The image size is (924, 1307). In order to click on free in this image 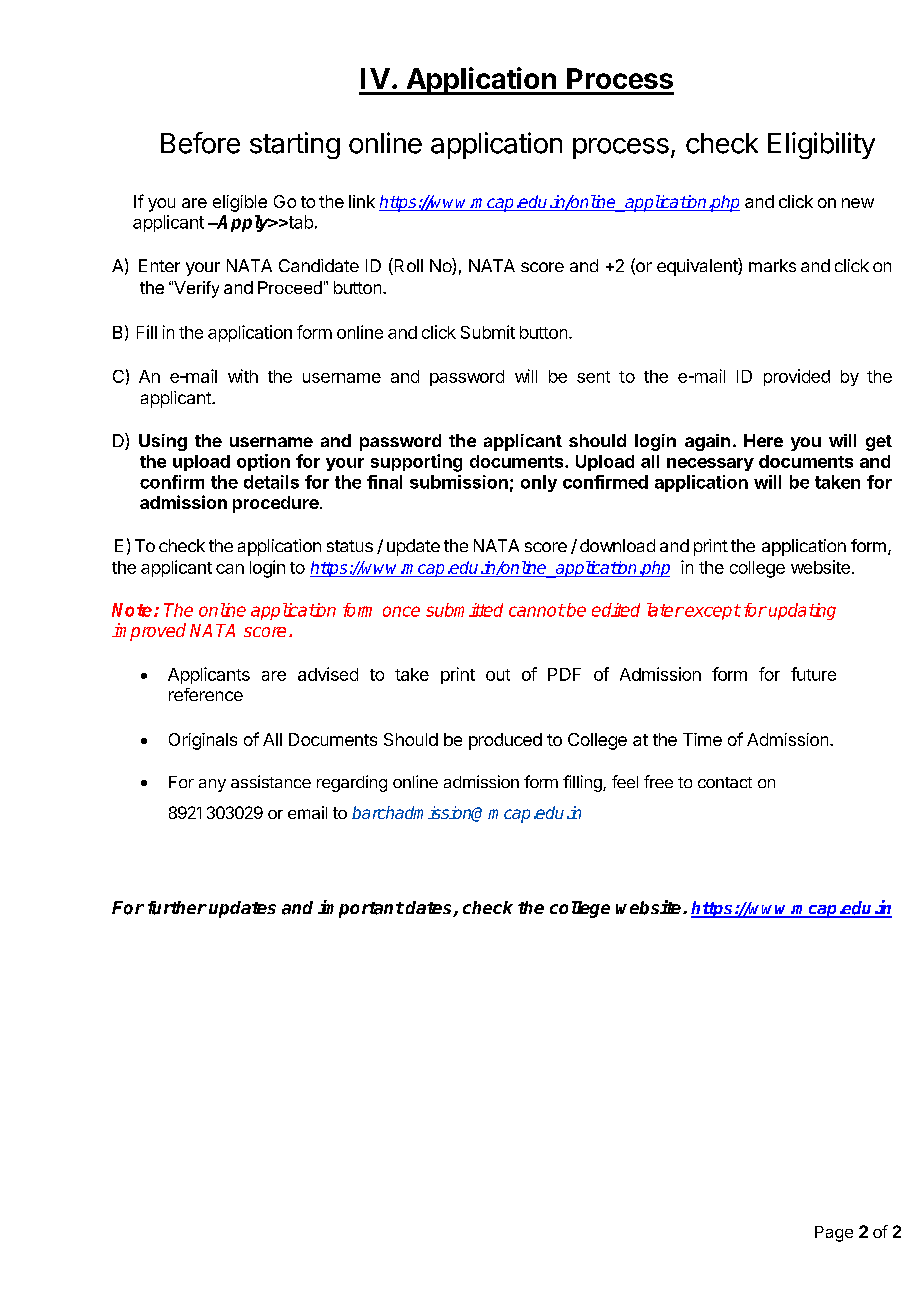, I will do `click(658, 781)`.
